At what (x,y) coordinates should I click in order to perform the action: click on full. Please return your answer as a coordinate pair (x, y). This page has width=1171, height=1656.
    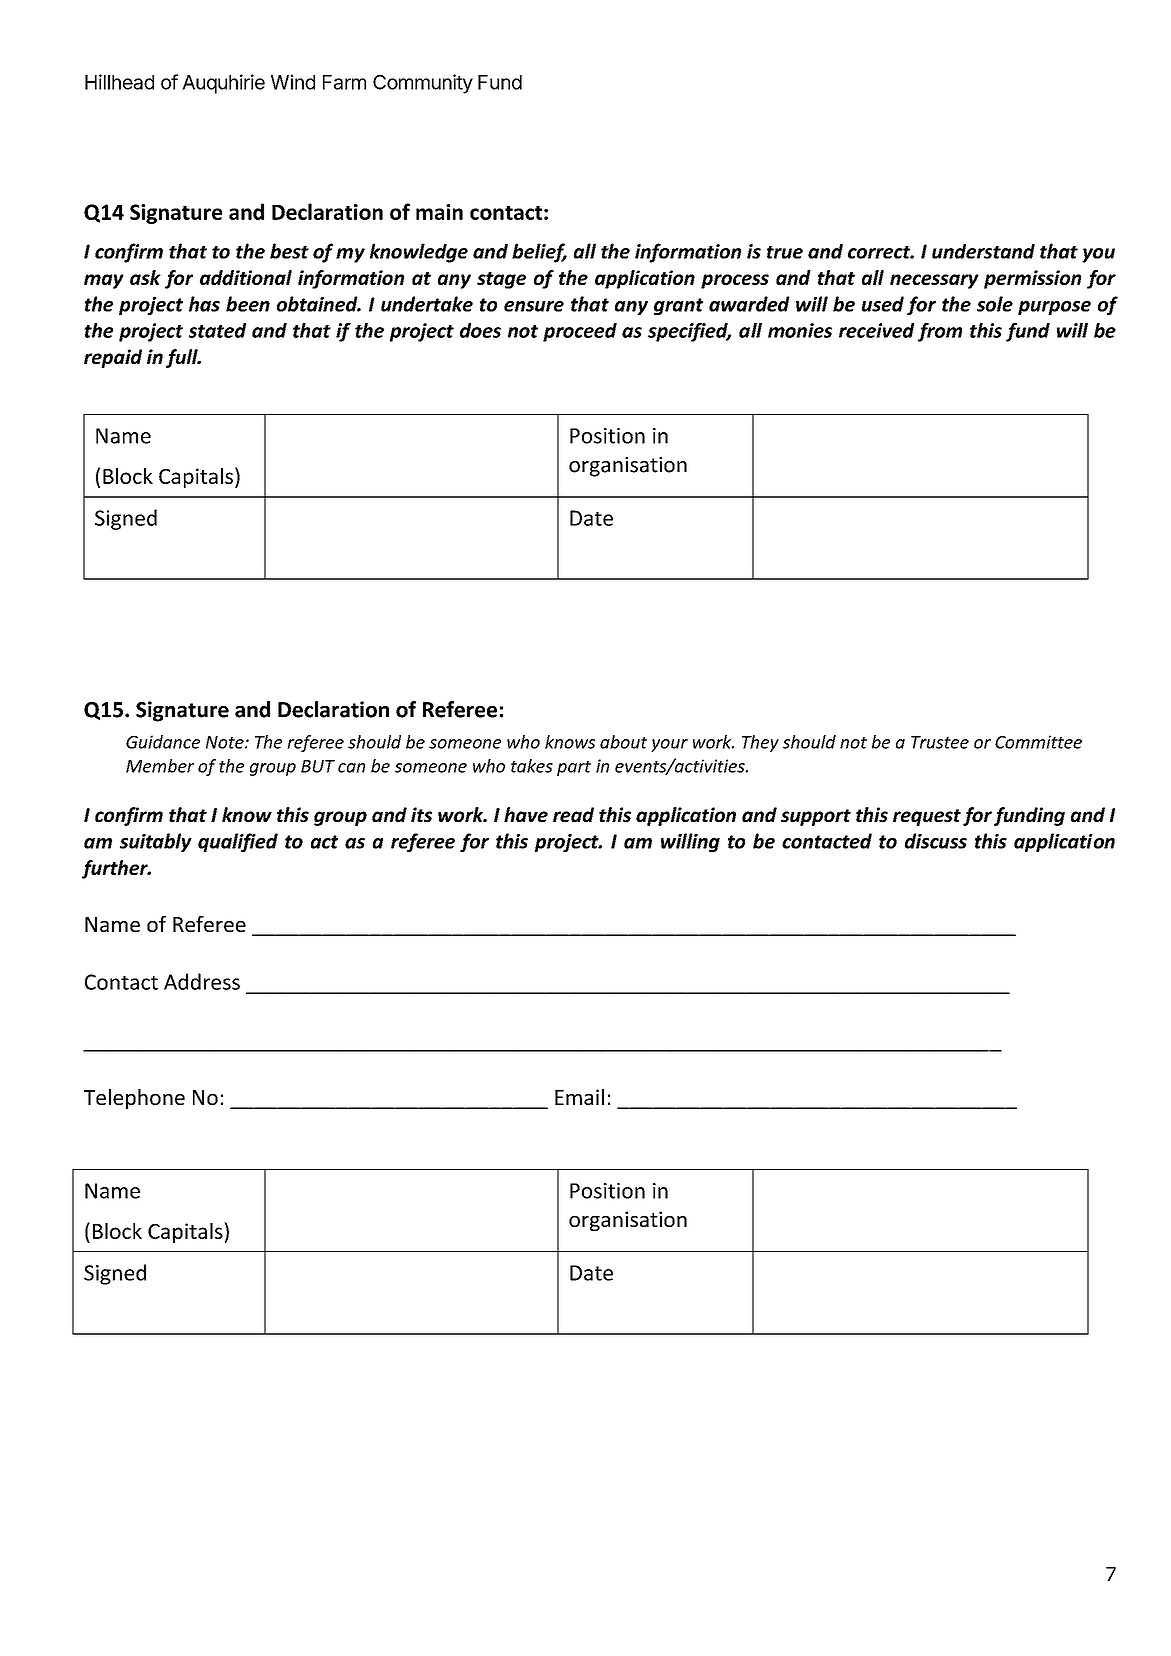
    Looking at the image, I should click on (183, 358).
